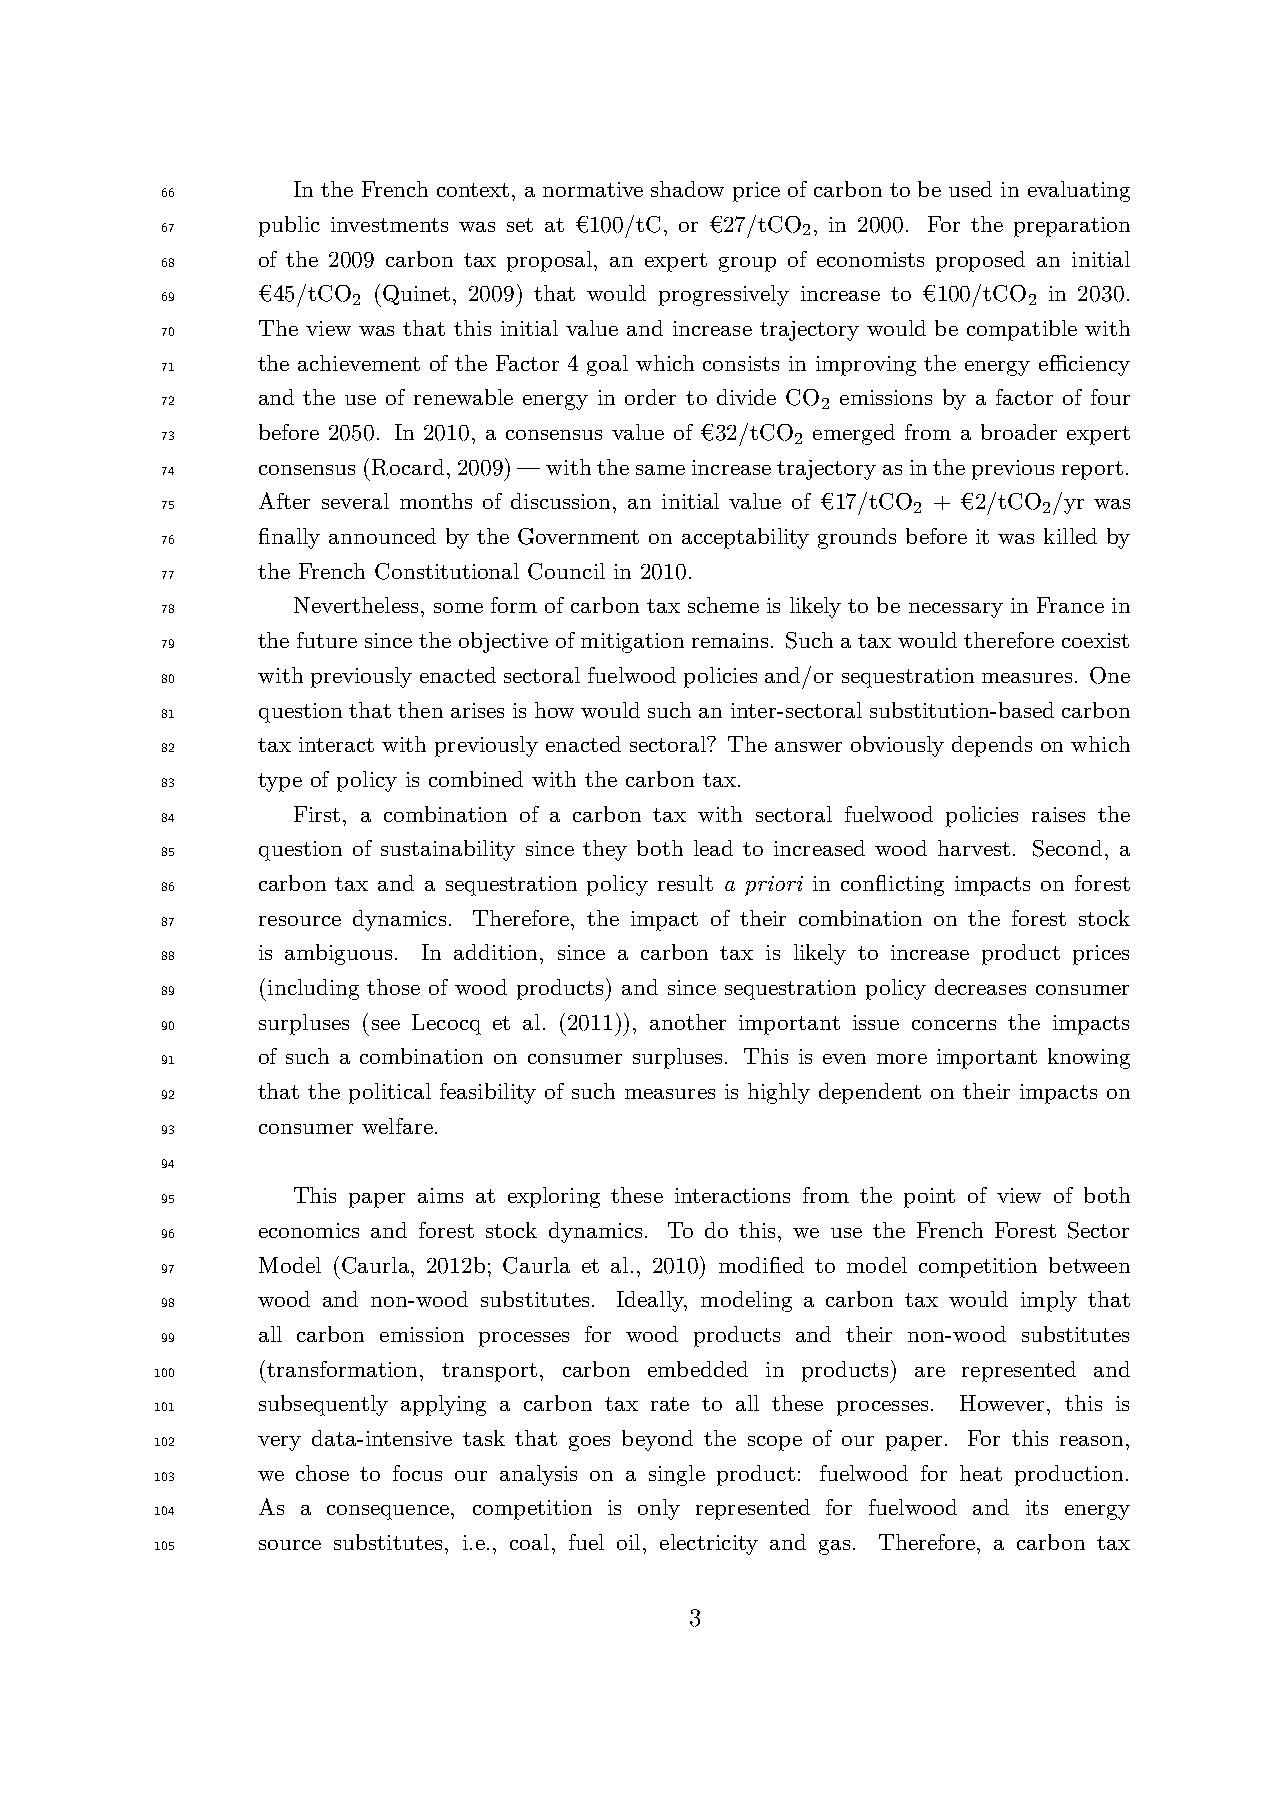  What do you see at coordinates (389, 224) in the page?
I see `investments` at bounding box center [389, 224].
